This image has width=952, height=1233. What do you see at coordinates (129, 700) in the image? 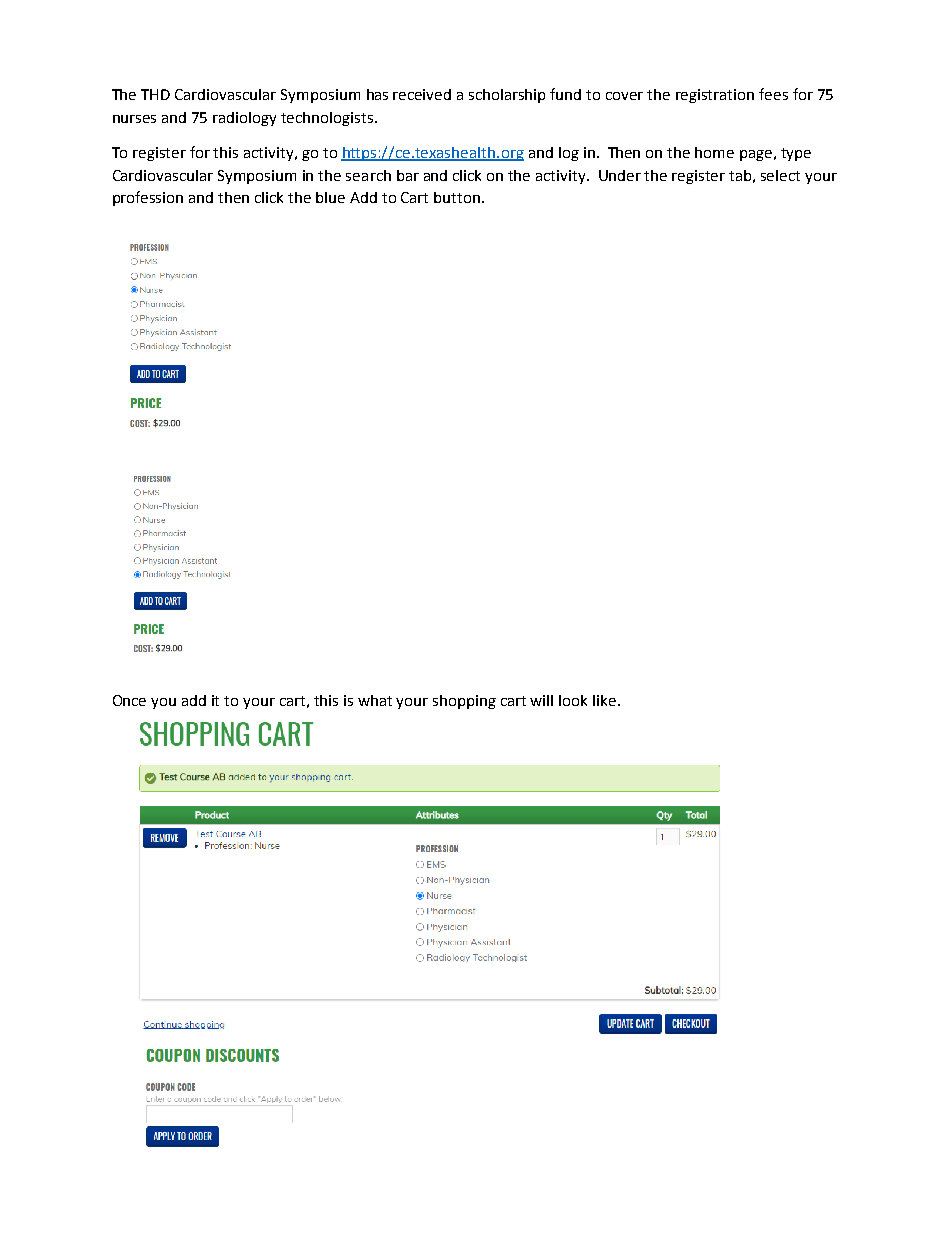
I see `Once` at bounding box center [129, 700].
